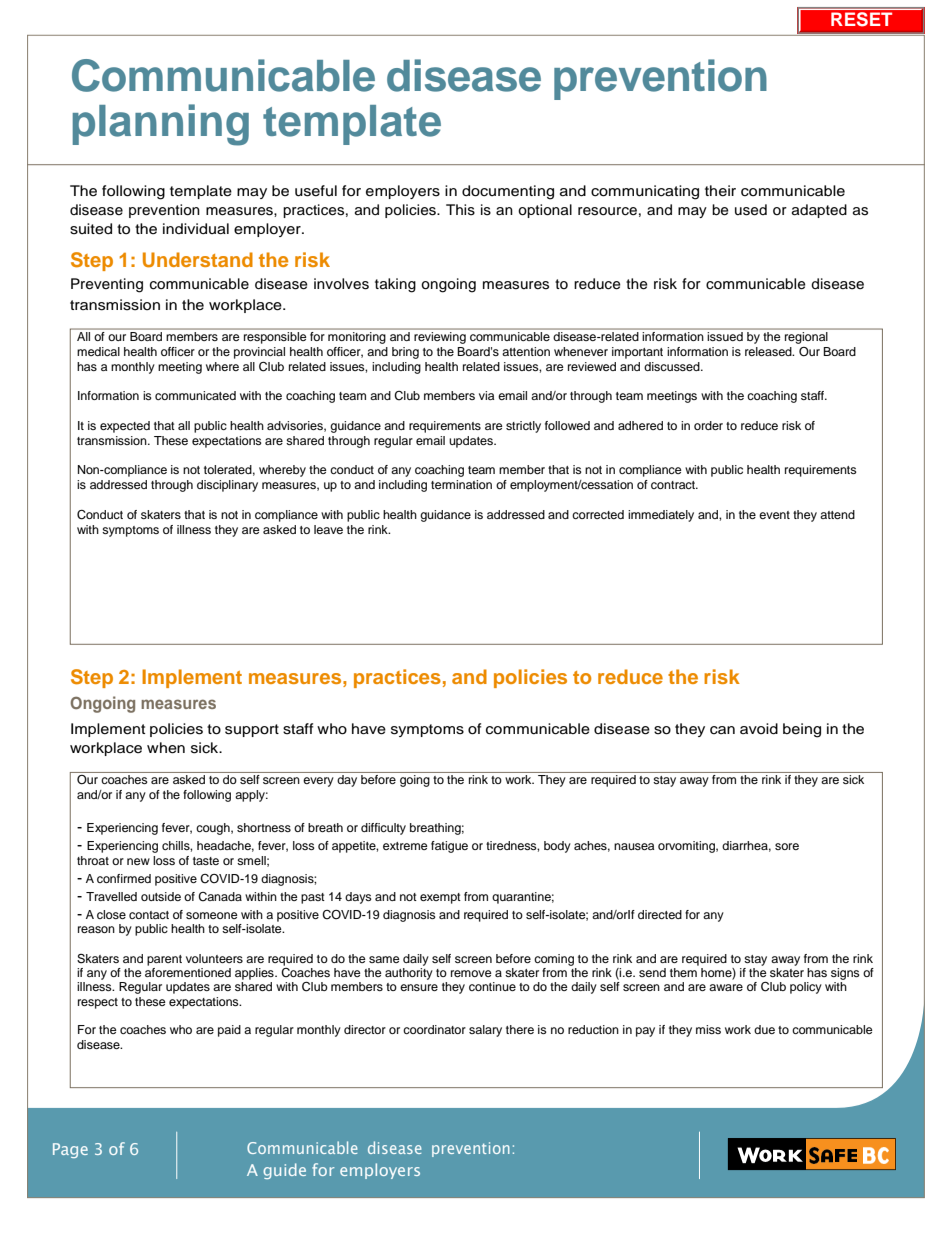 The height and width of the page is (1233, 952). Describe the element at coordinates (70, 1150) in the page. I see `Page` at that location.
